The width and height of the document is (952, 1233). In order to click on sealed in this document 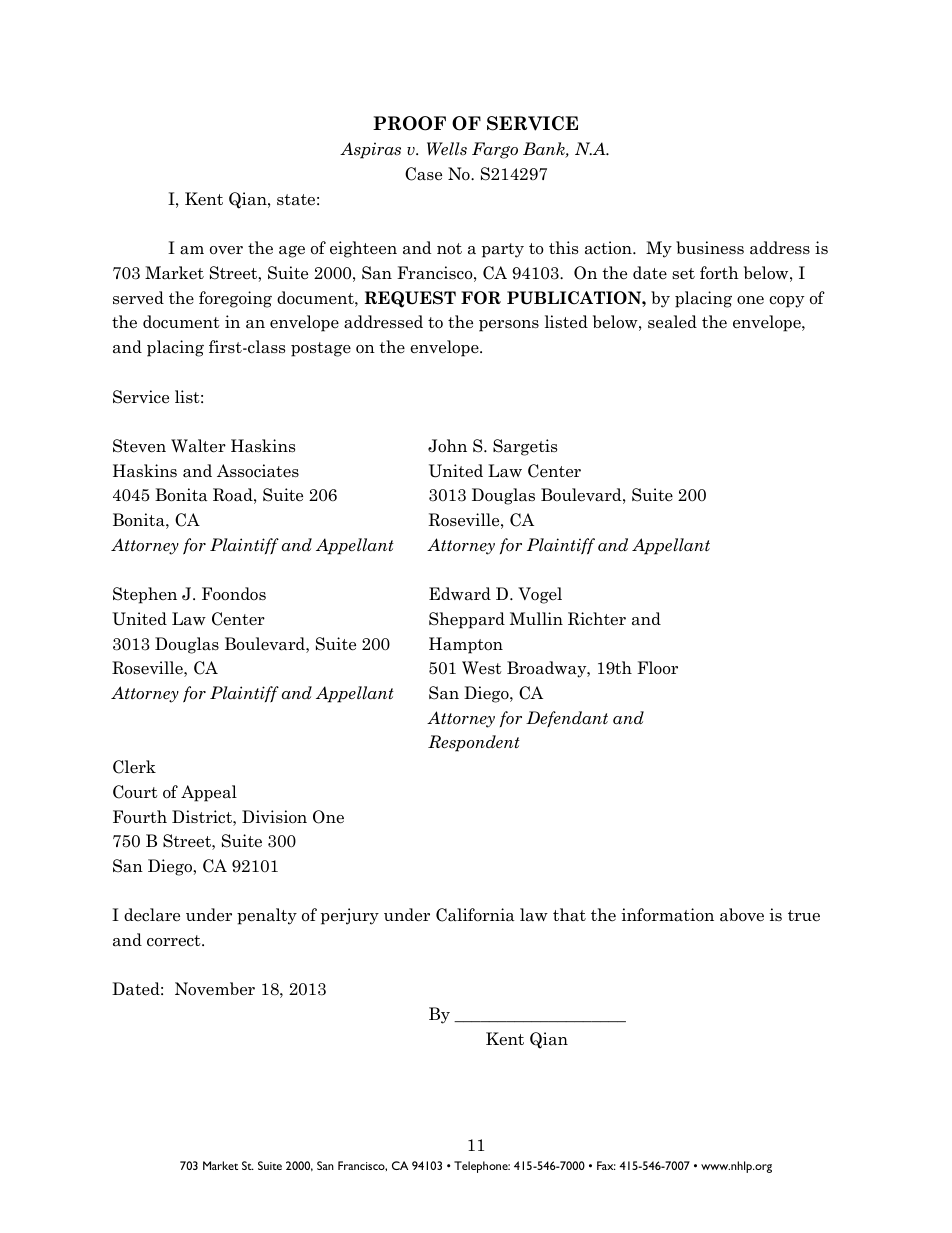, I will do `click(672, 322)`.
